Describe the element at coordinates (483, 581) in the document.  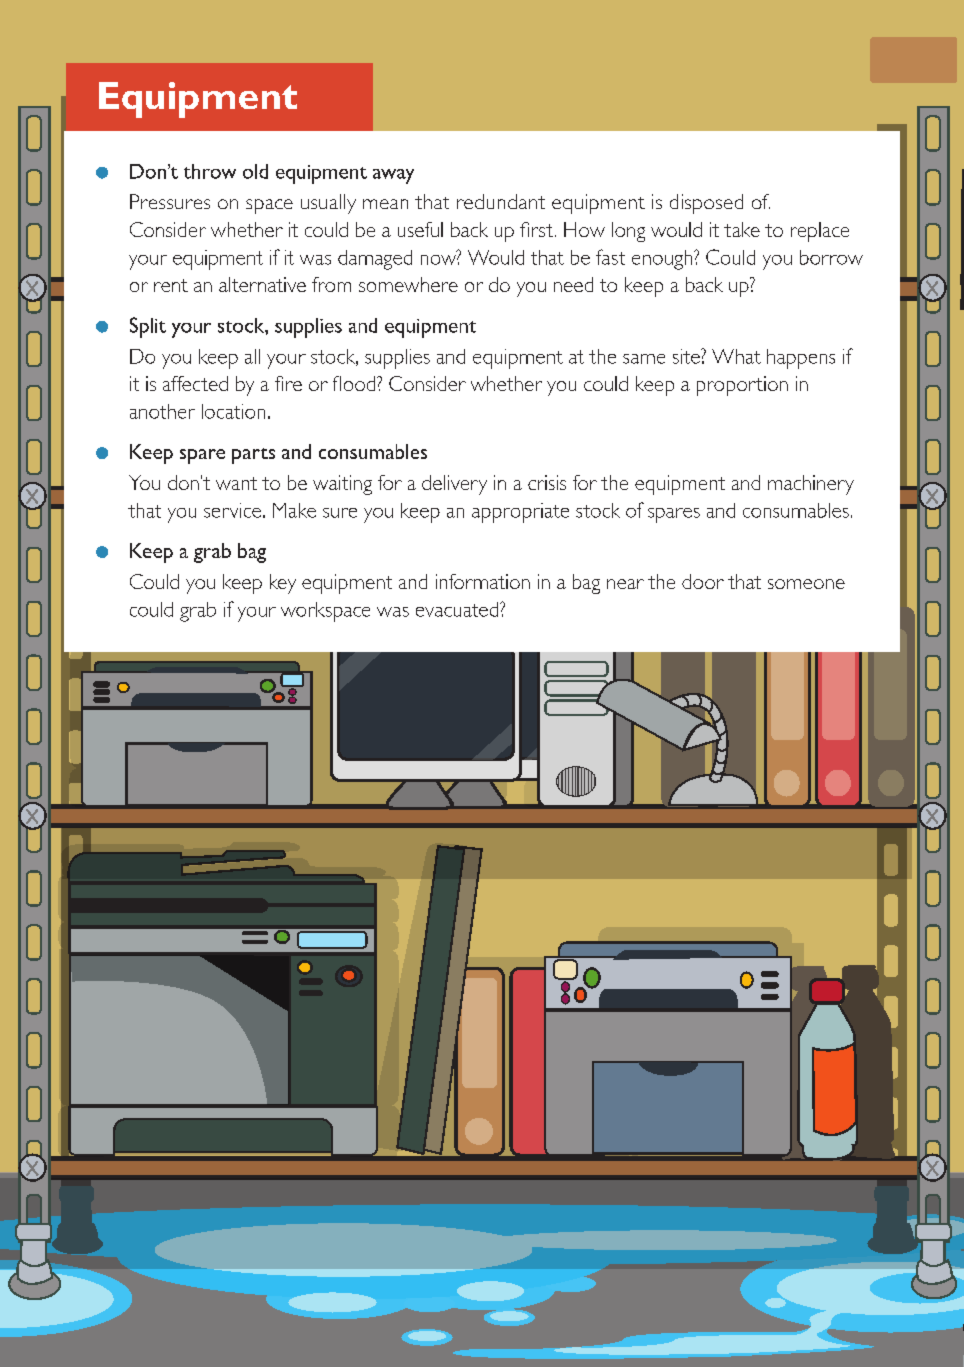
I see `information` at that location.
